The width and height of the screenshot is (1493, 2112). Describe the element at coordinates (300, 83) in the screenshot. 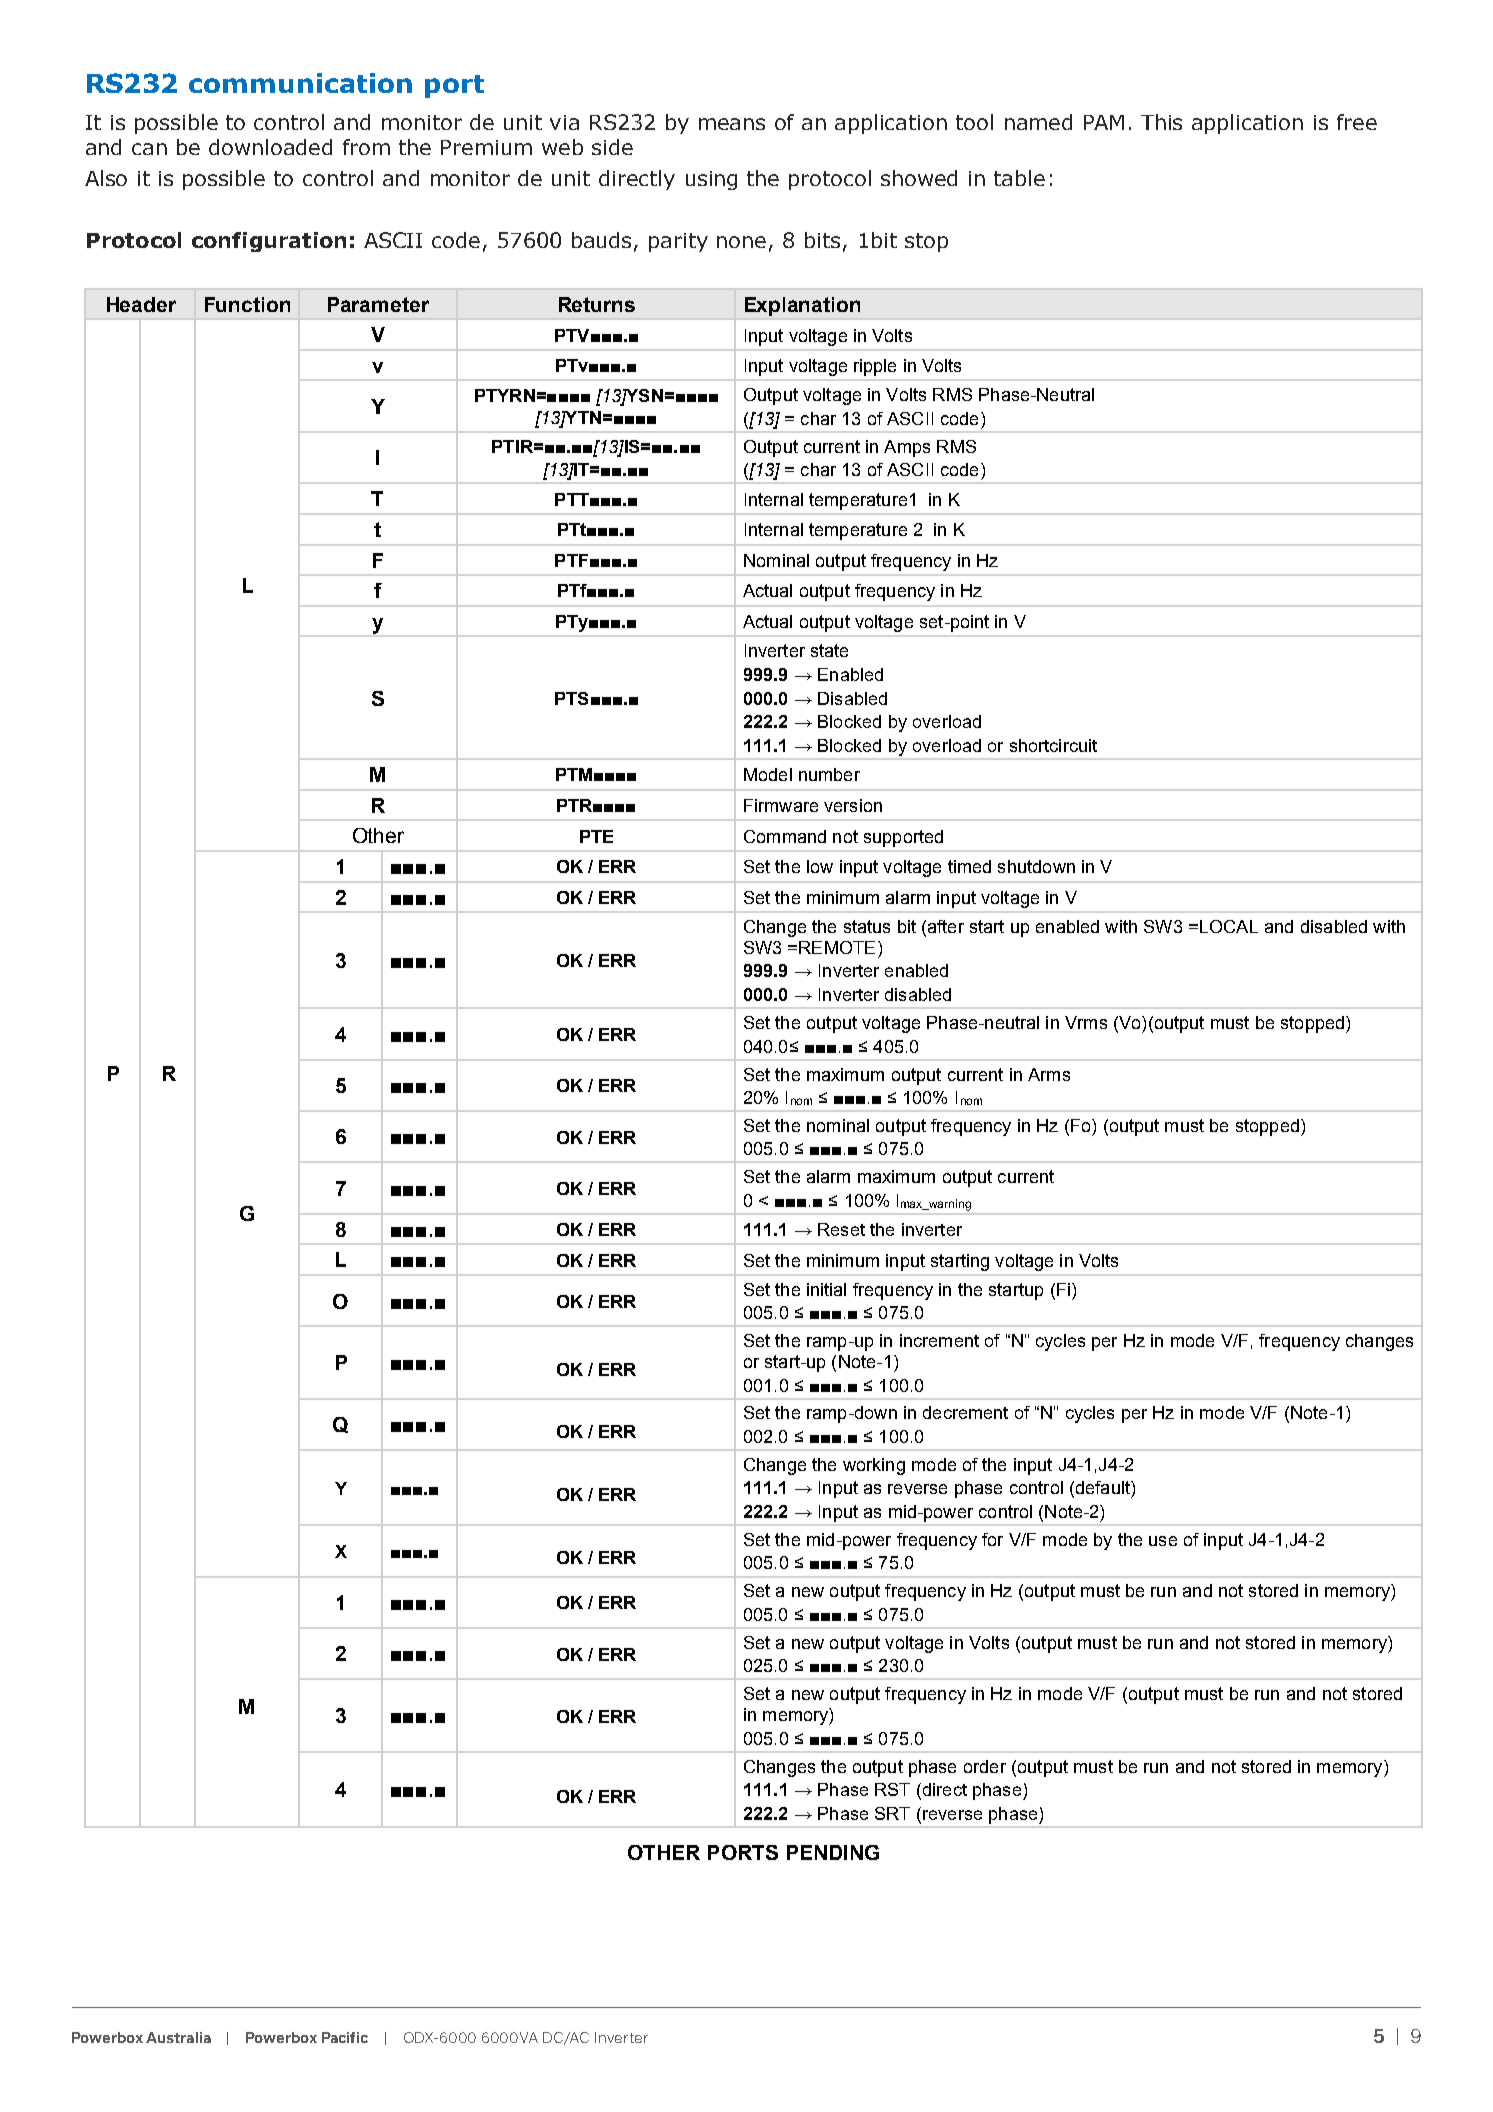

I see `communication` at that location.
